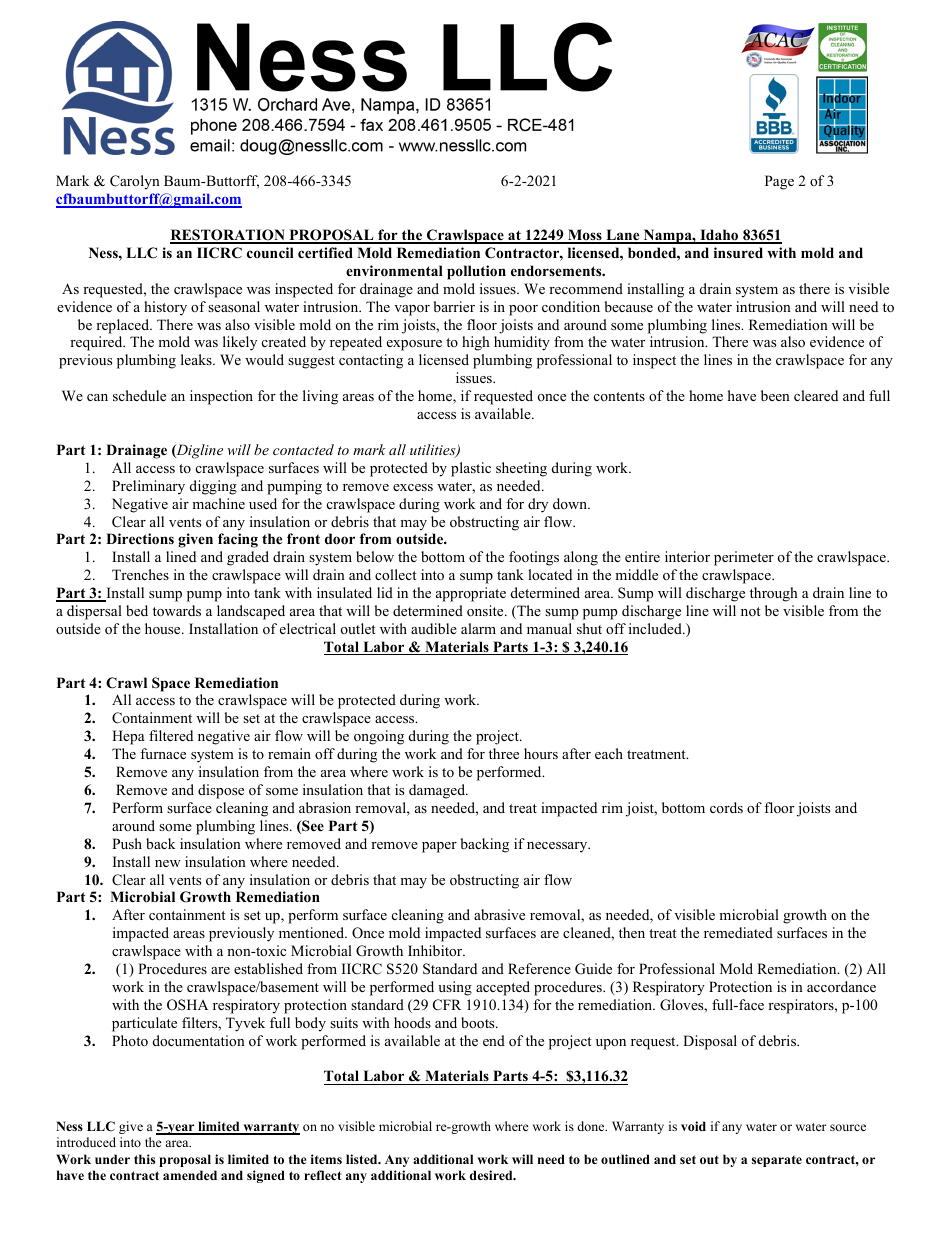 The height and width of the screenshot is (1233, 952). I want to click on new, so click(168, 863).
